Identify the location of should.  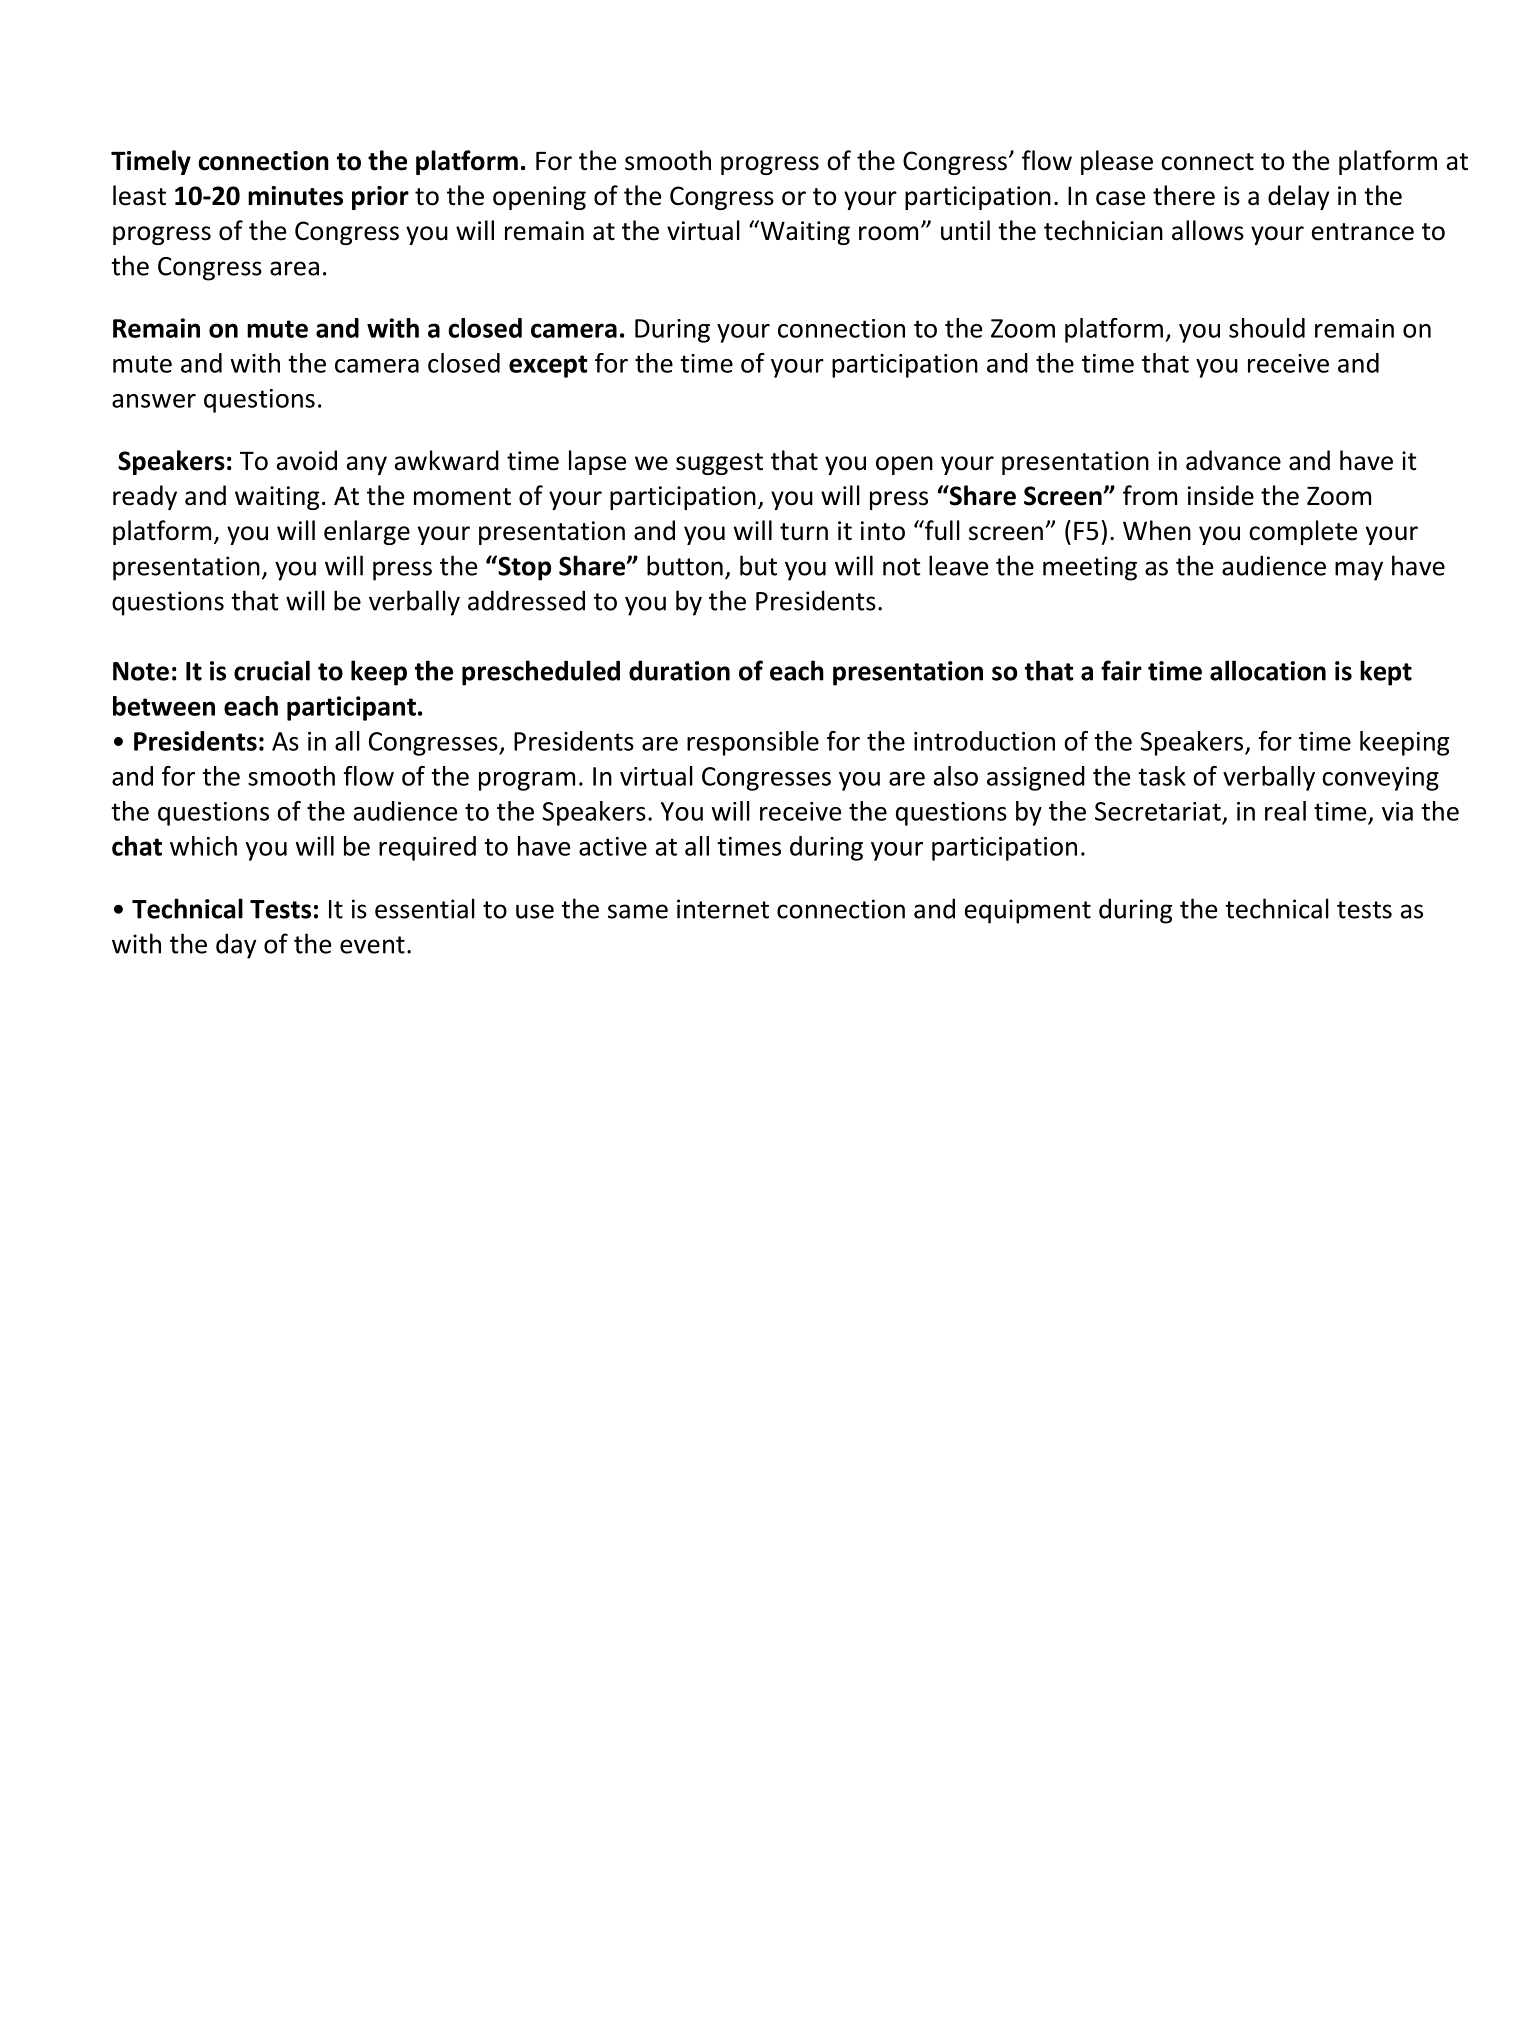
(1267, 328).
